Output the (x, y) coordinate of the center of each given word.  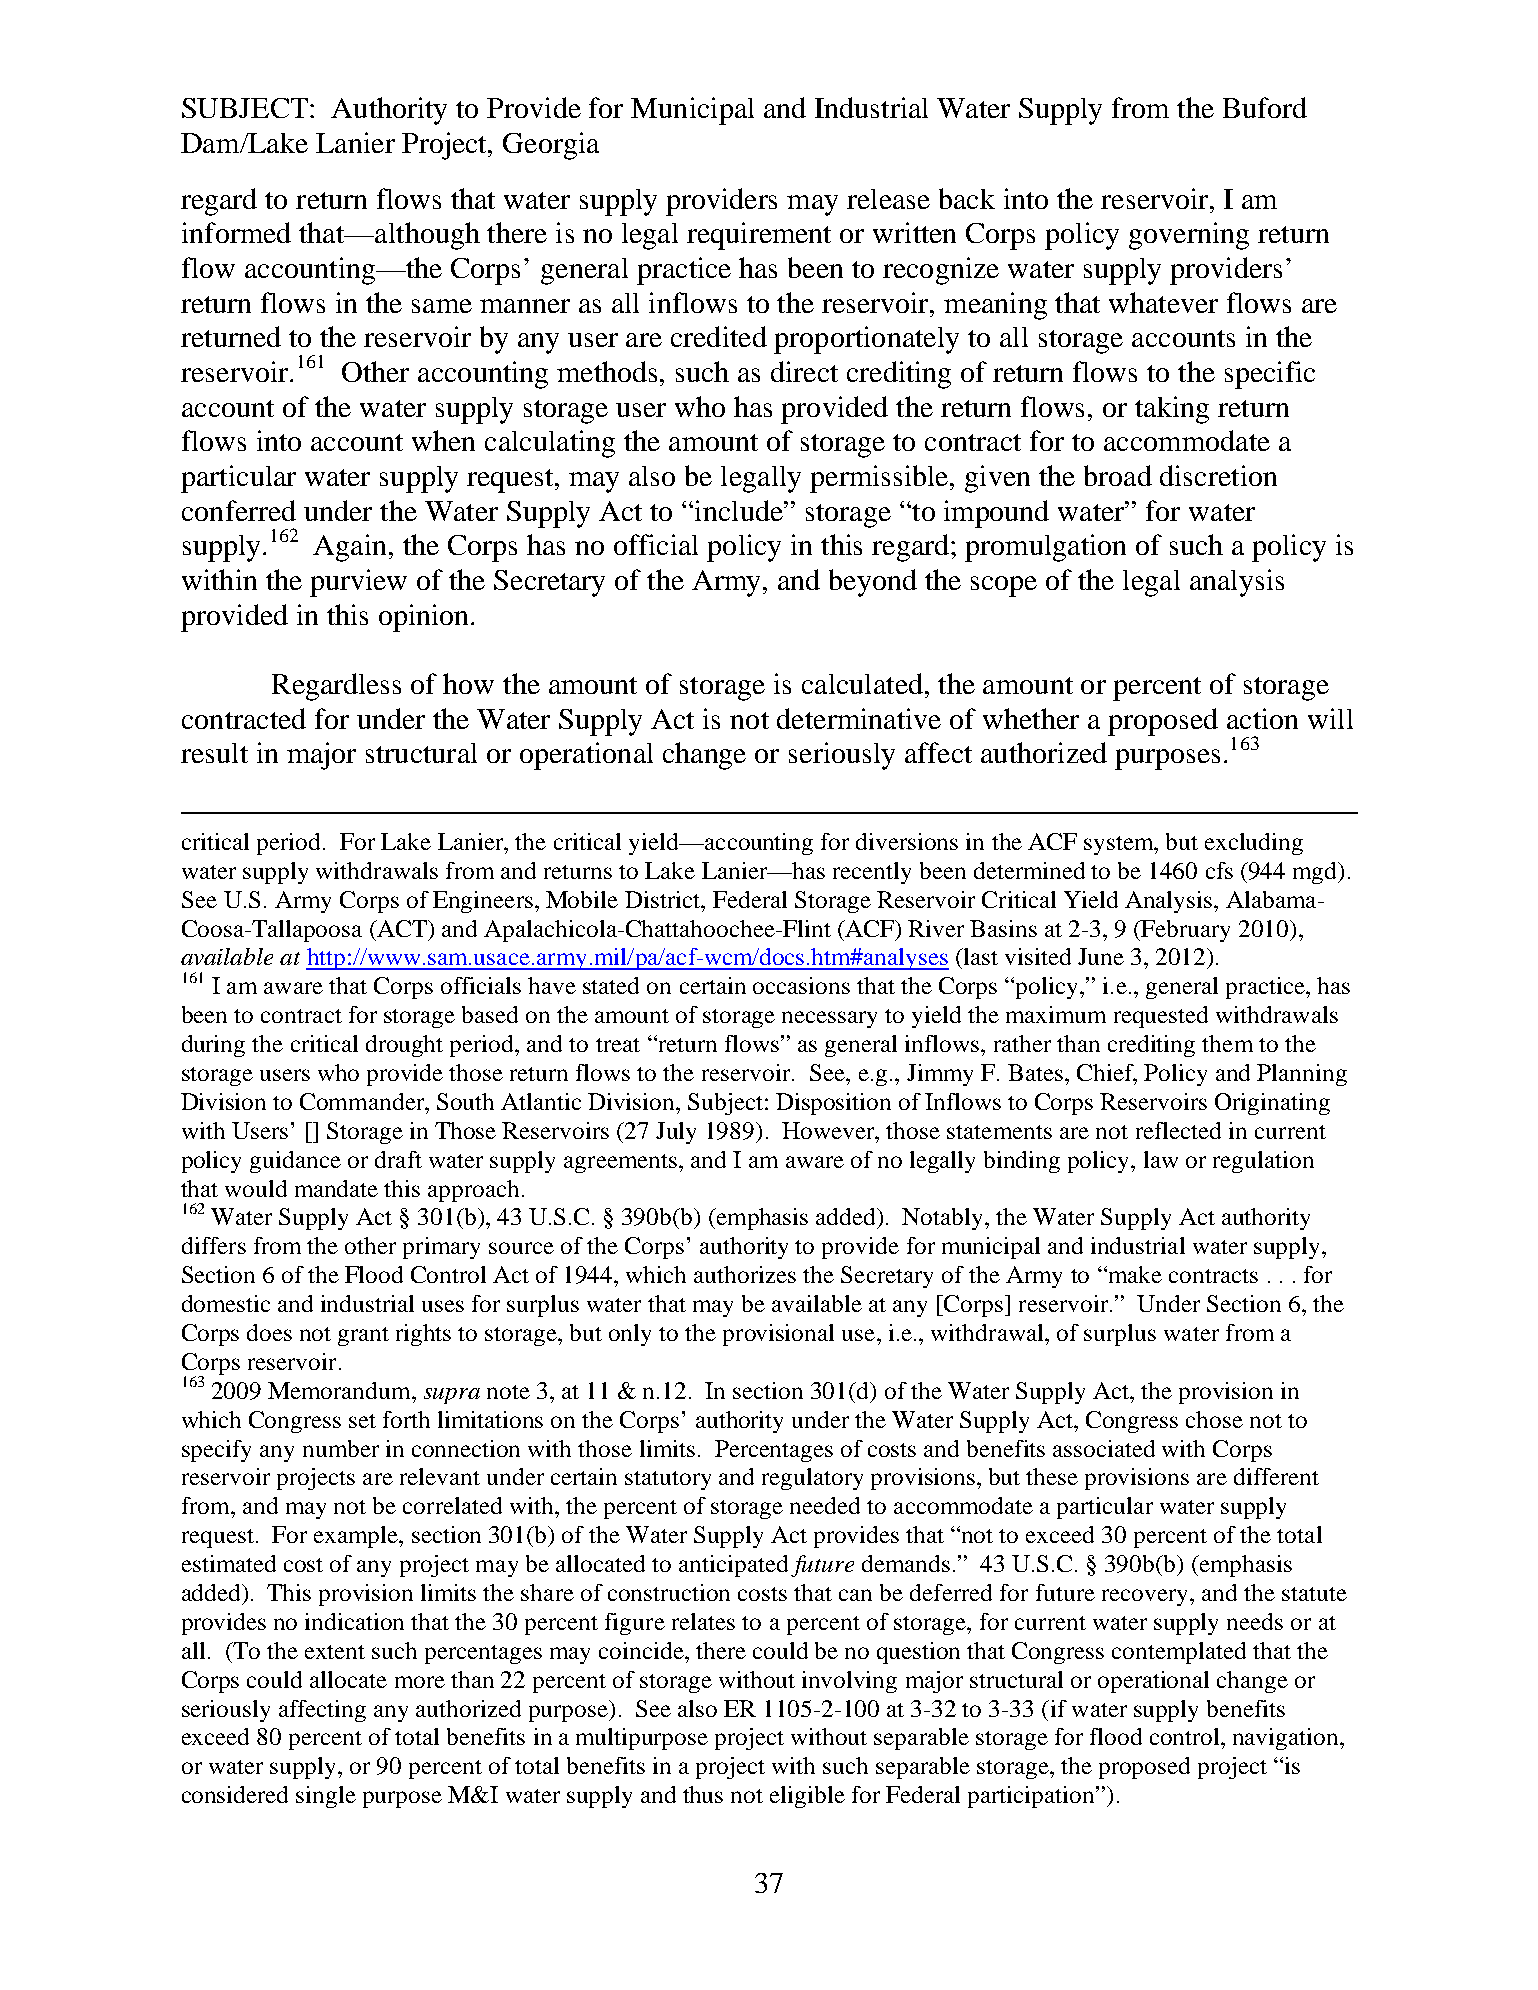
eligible (807, 1797)
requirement (759, 236)
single (326, 1797)
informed (236, 232)
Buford (1265, 107)
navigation (1287, 1739)
